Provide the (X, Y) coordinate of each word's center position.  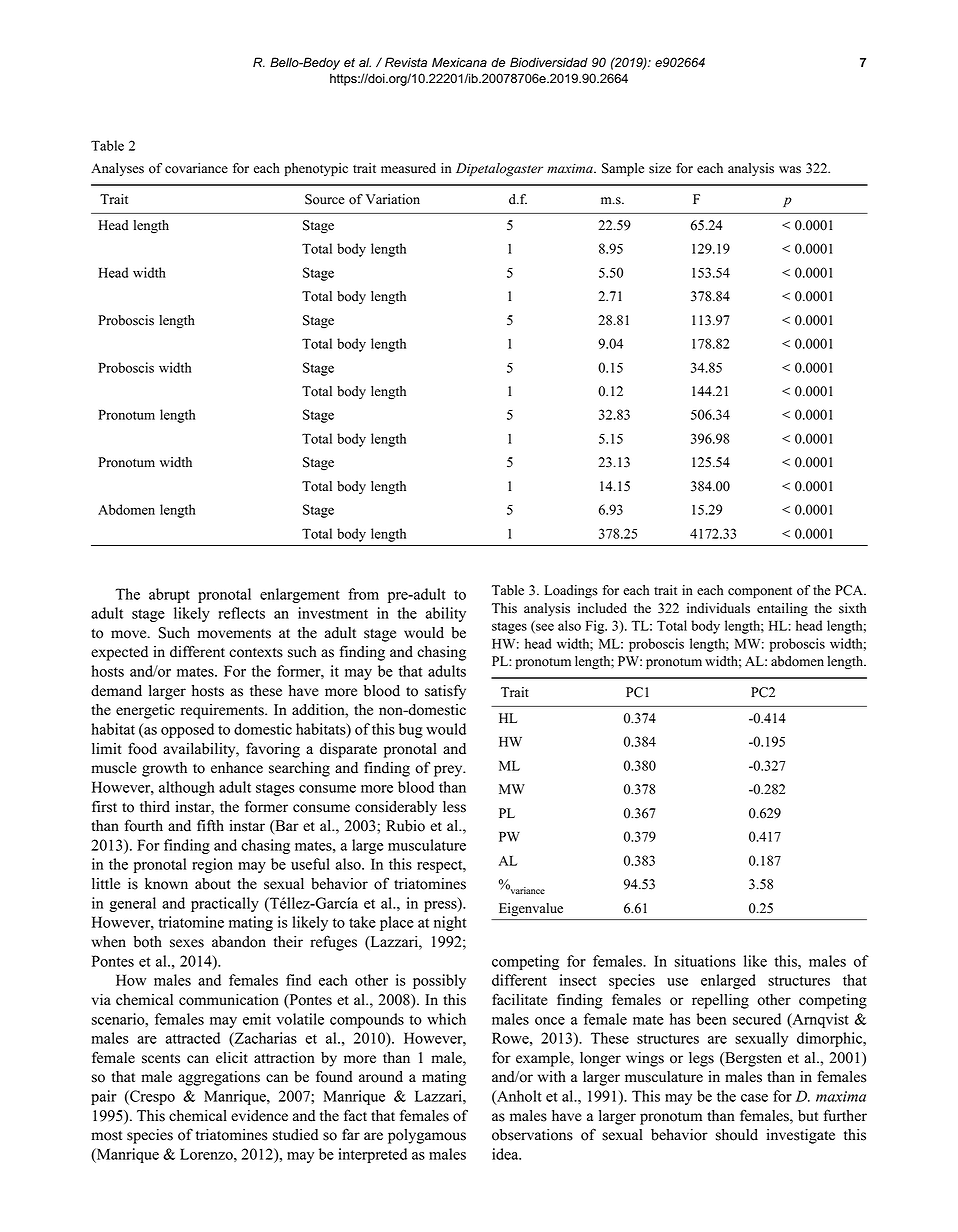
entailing (782, 610)
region (212, 865)
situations (705, 961)
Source (325, 199)
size (660, 168)
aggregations (219, 1078)
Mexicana (459, 62)
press (441, 906)
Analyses (117, 169)
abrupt (169, 595)
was (790, 170)
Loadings (571, 592)
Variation (393, 199)
